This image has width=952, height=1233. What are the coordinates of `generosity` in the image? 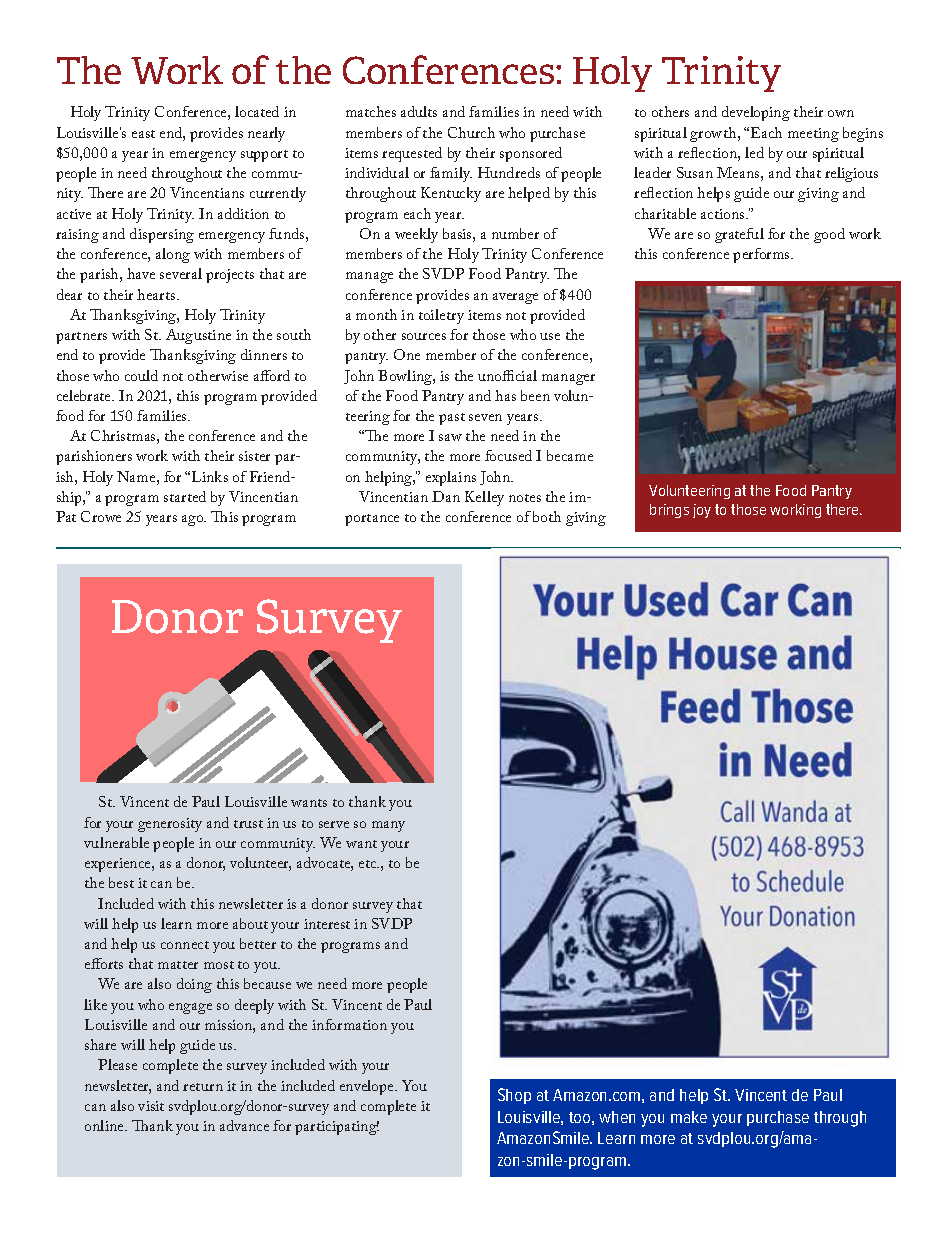 It's located at (170, 825).
